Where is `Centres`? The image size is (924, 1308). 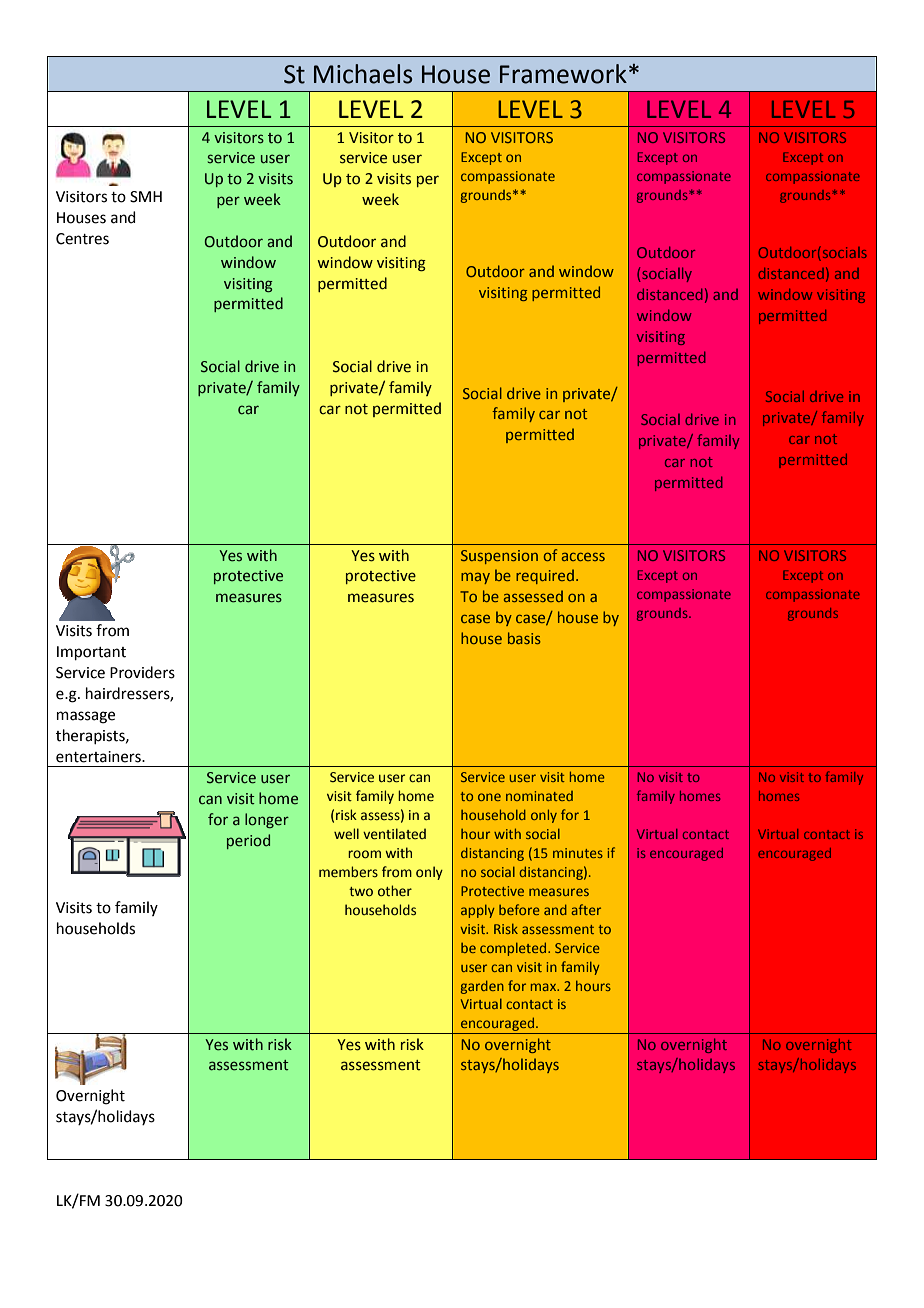 Centres is located at coordinates (82, 239).
